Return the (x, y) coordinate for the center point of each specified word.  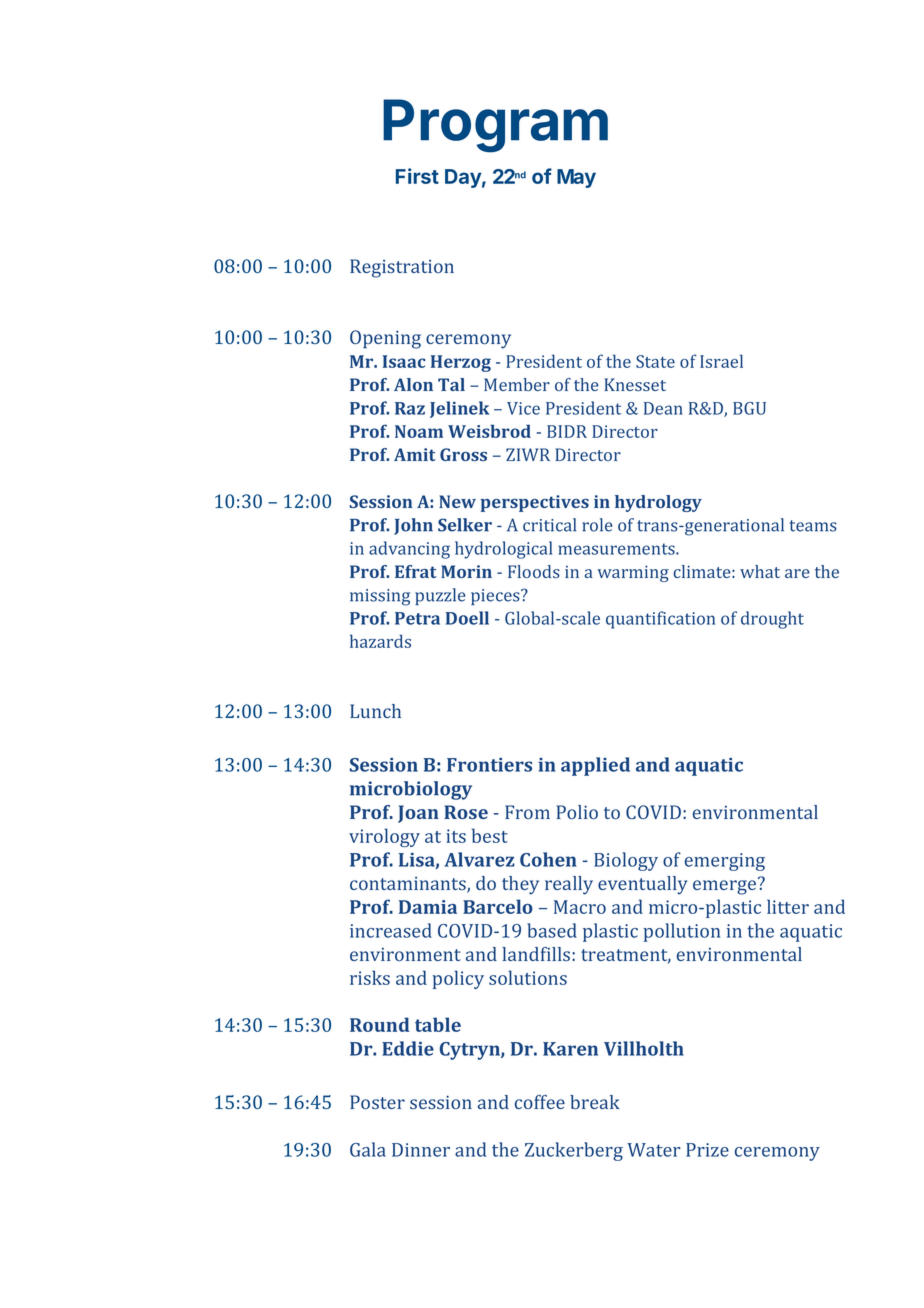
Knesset (635, 384)
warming (633, 573)
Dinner (421, 1150)
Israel (721, 361)
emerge (724, 887)
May (576, 178)
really (569, 885)
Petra (417, 618)
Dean (663, 408)
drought (772, 620)
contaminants (409, 885)
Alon (413, 384)
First (417, 176)
